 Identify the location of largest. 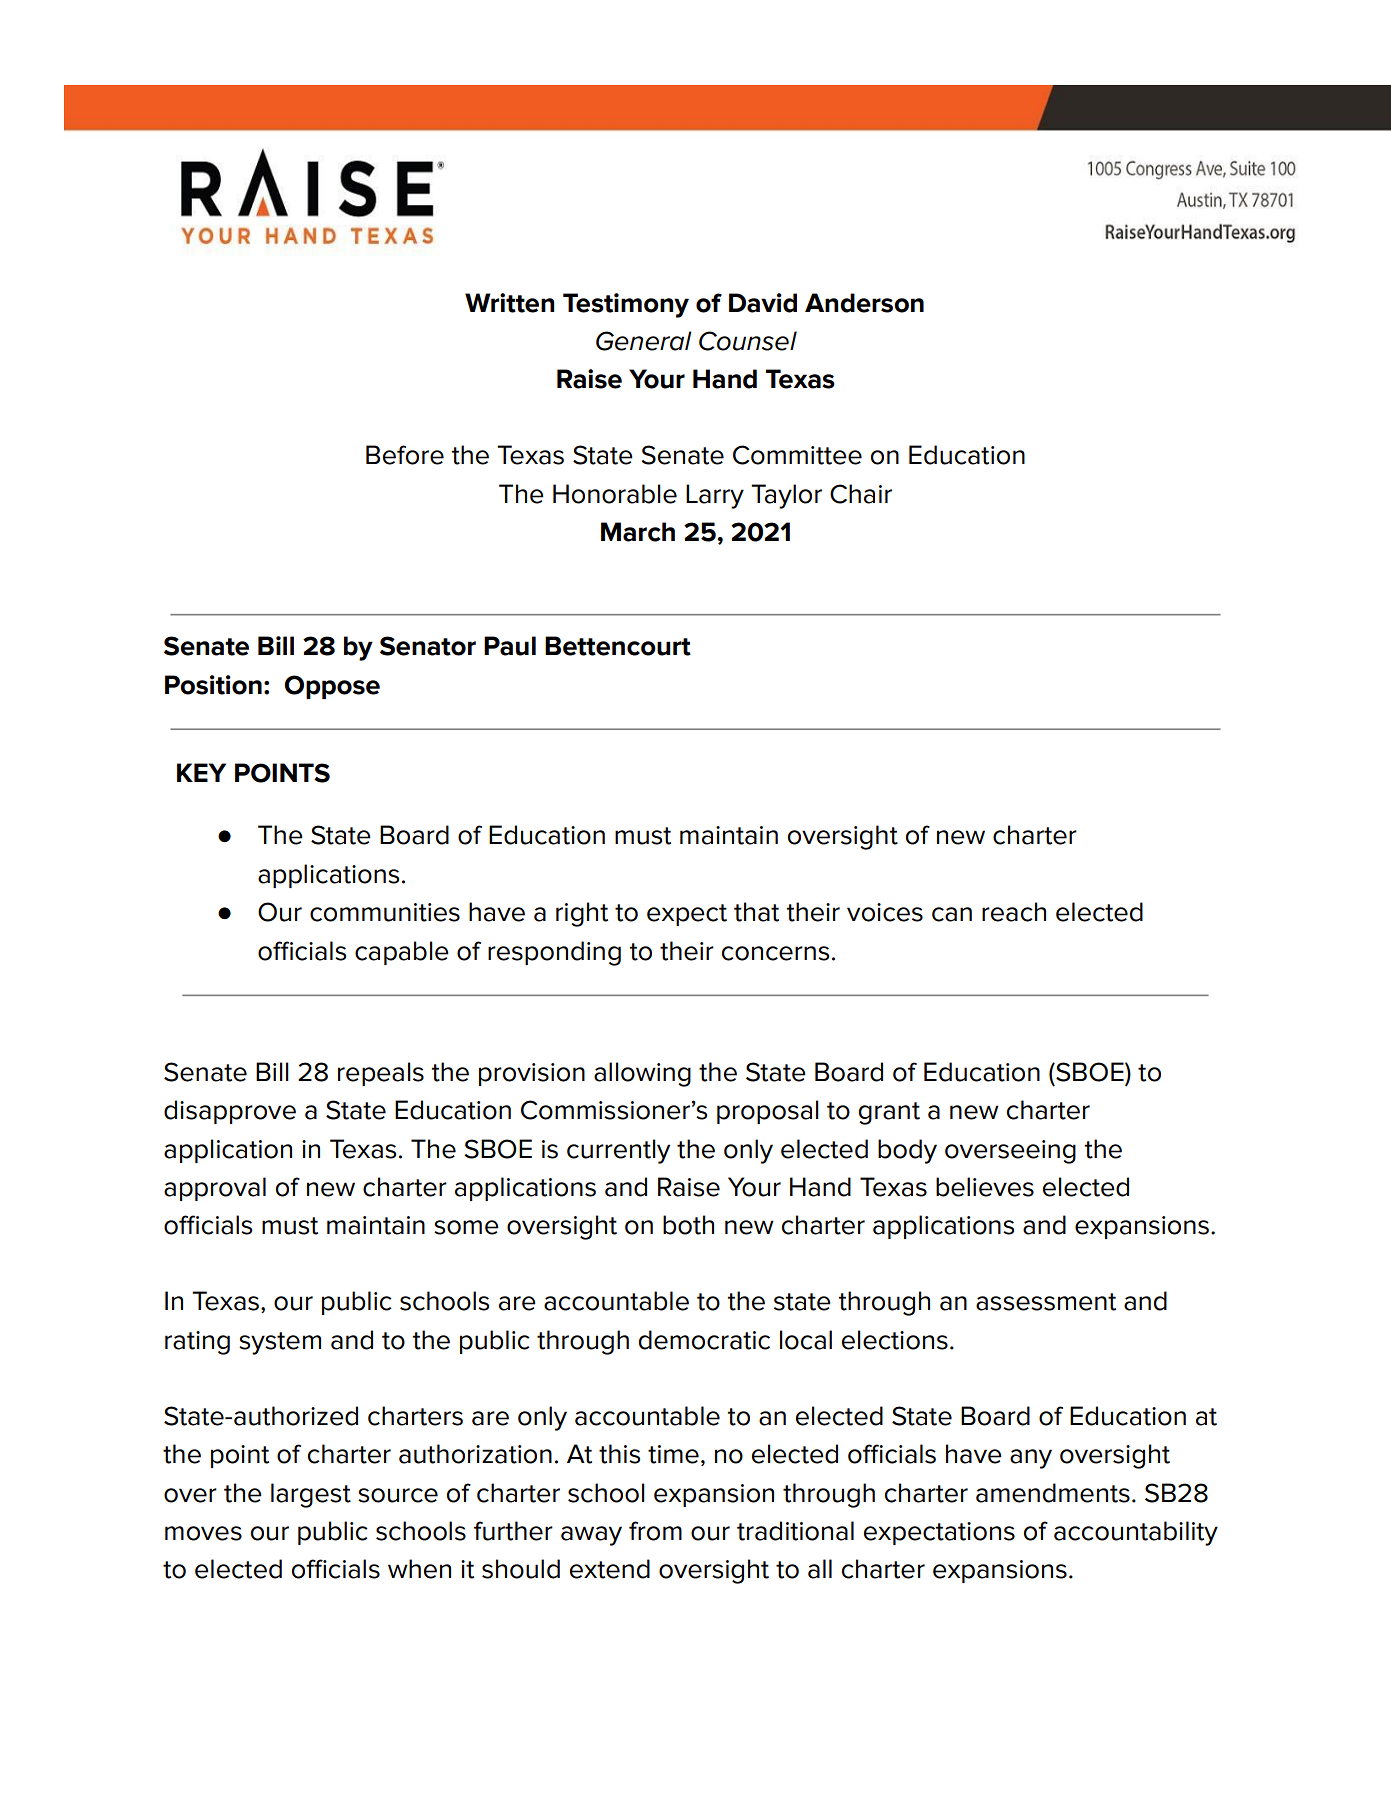
(311, 1495).
